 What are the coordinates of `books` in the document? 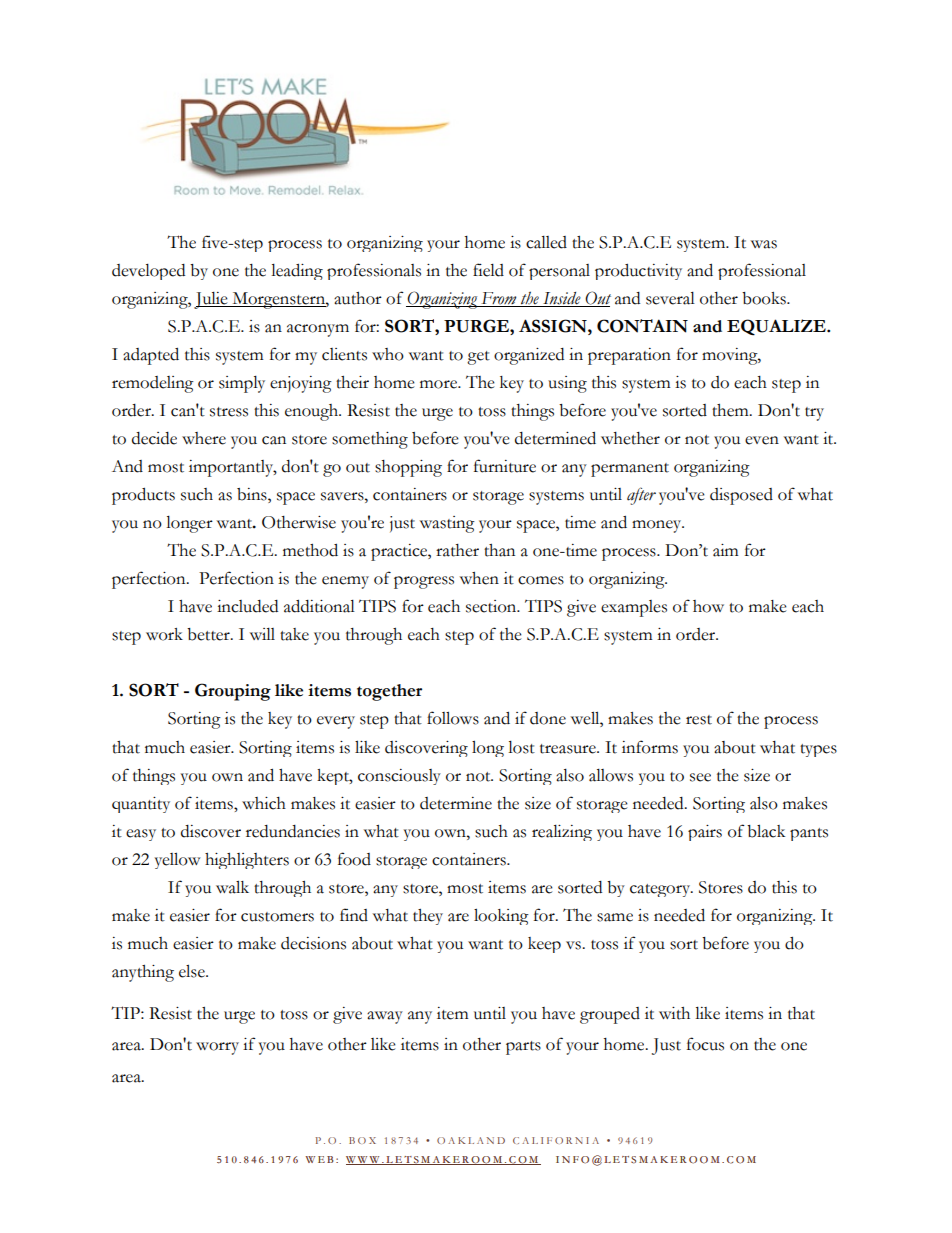 It's located at (765, 298).
